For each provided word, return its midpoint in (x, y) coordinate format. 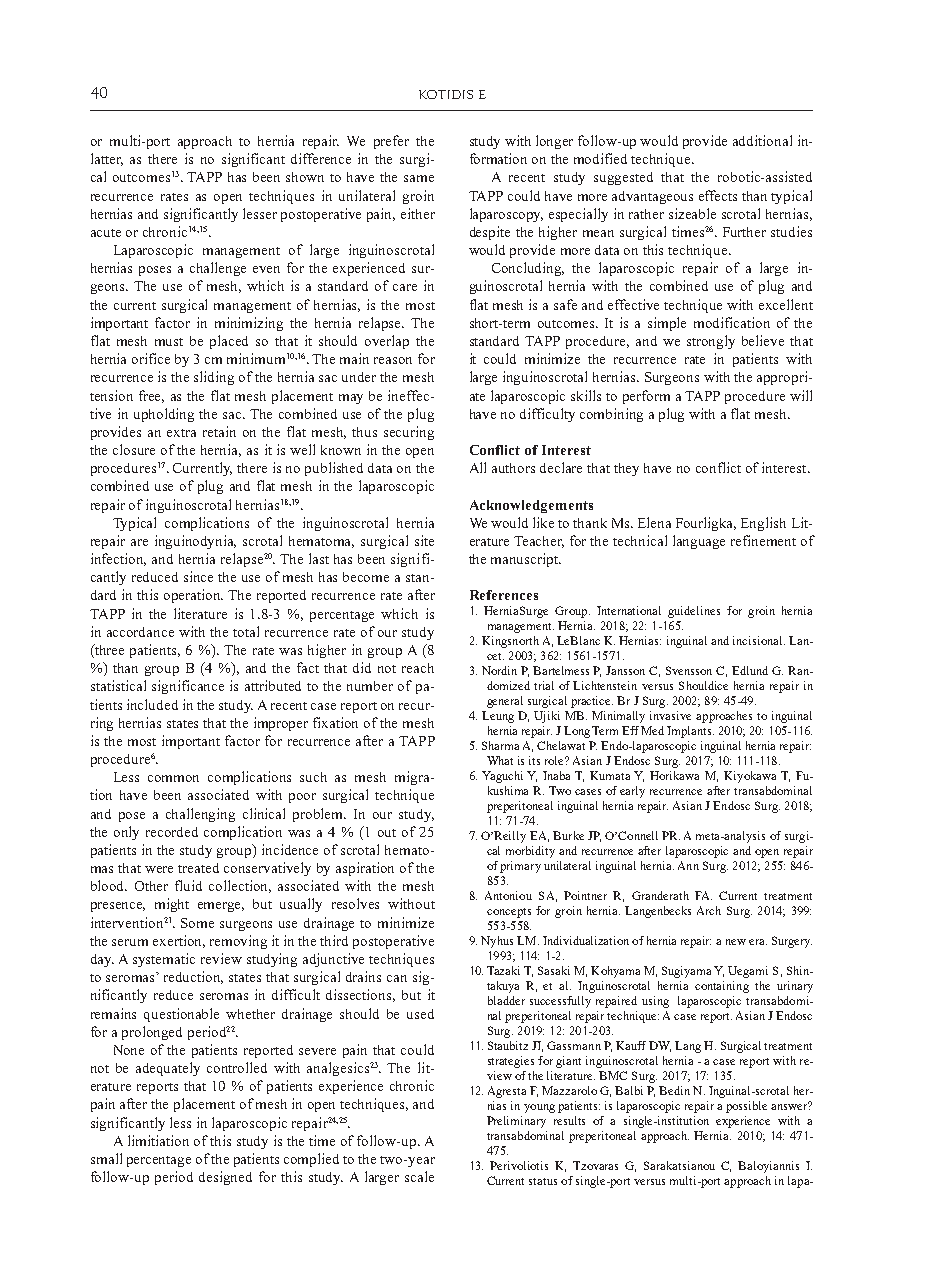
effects (718, 195)
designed (225, 1178)
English (763, 524)
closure (134, 449)
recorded (172, 832)
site (424, 540)
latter (107, 159)
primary (520, 867)
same (419, 178)
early (632, 792)
